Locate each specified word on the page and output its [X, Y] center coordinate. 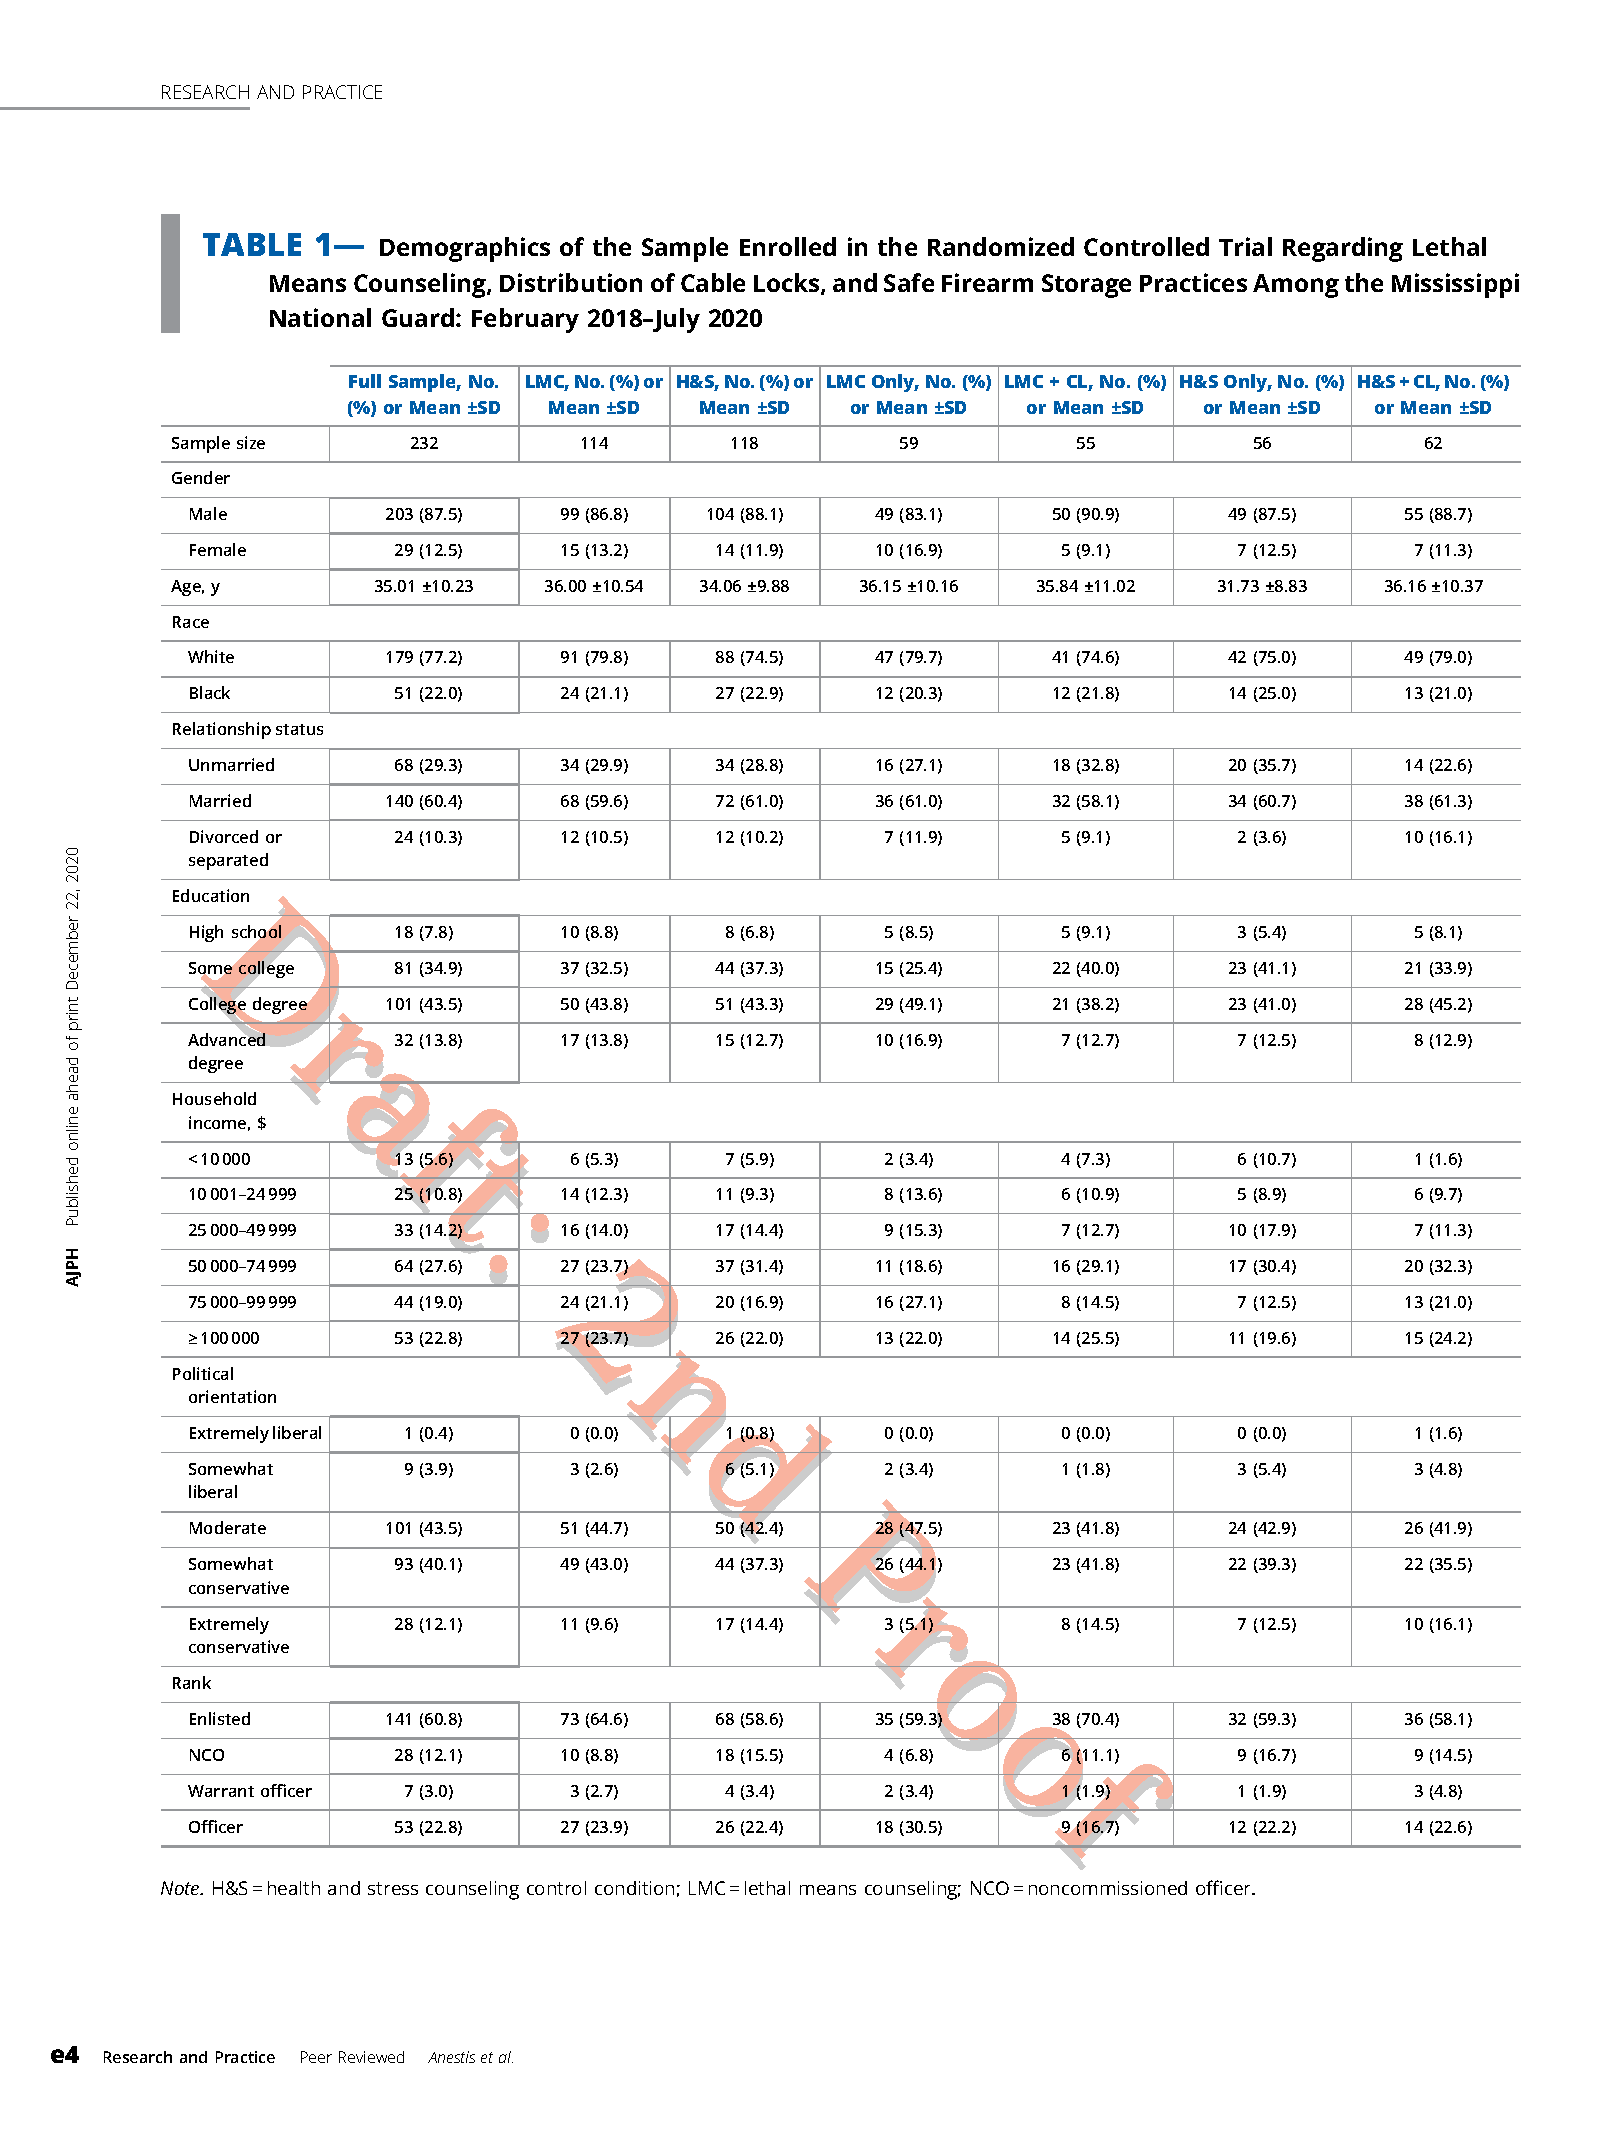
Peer [316, 2057]
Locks [788, 284]
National [320, 317]
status [299, 729]
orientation [232, 1396]
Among [1296, 286]
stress [393, 1888]
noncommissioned [1108, 1888]
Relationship [222, 730]
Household [214, 1098]
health [294, 1888]
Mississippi [1455, 285]
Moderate [228, 1527]
